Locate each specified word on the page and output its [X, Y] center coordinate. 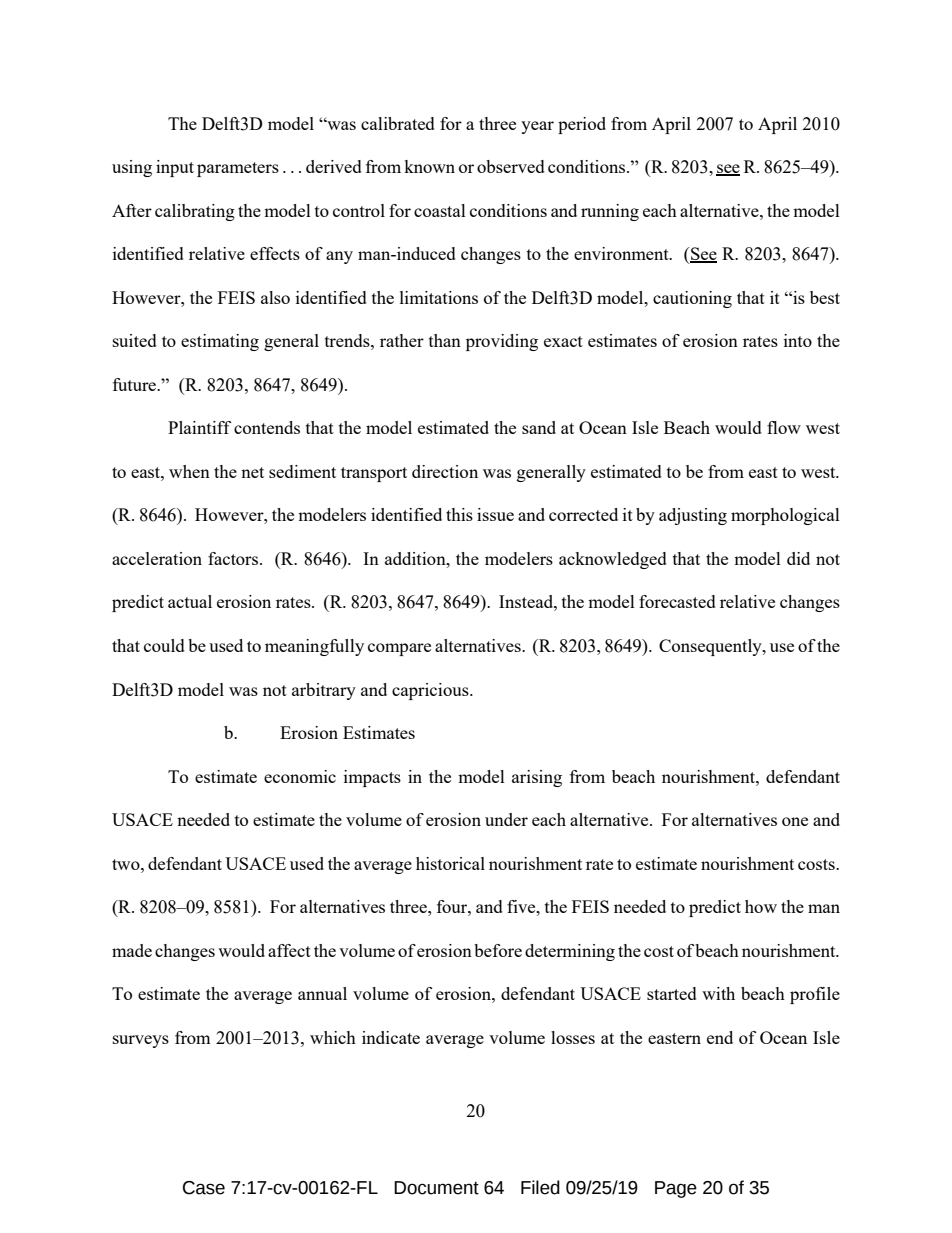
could [164, 645]
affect [289, 950]
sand [539, 427]
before [498, 950]
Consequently [711, 647]
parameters [238, 169]
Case [204, 1188]
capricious [431, 691]
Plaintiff [199, 427]
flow [784, 427]
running [610, 212]
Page [676, 1189]
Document [436, 1188]
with [718, 993]
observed [511, 166]
